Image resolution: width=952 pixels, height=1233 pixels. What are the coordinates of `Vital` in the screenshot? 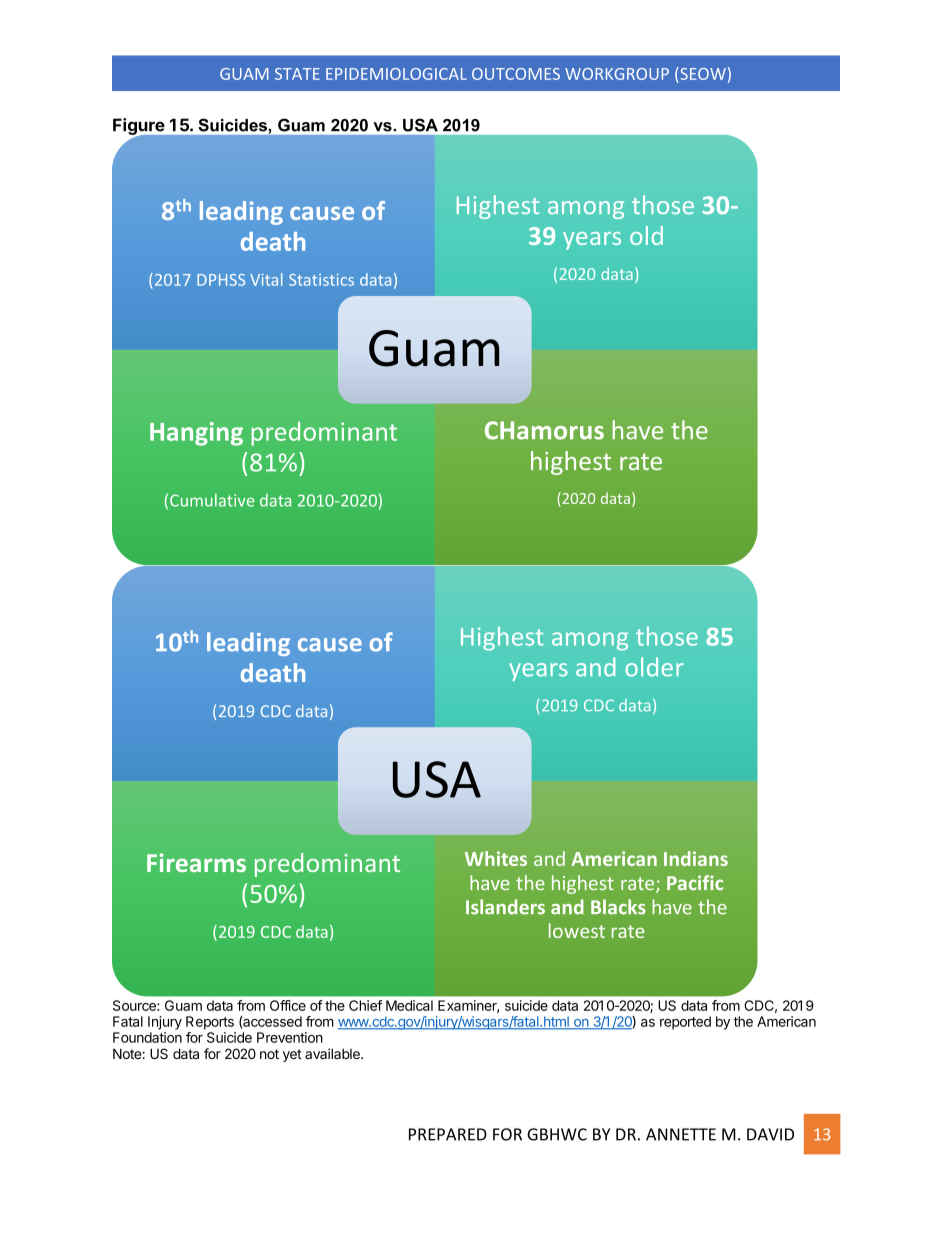 It's located at (266, 279).
